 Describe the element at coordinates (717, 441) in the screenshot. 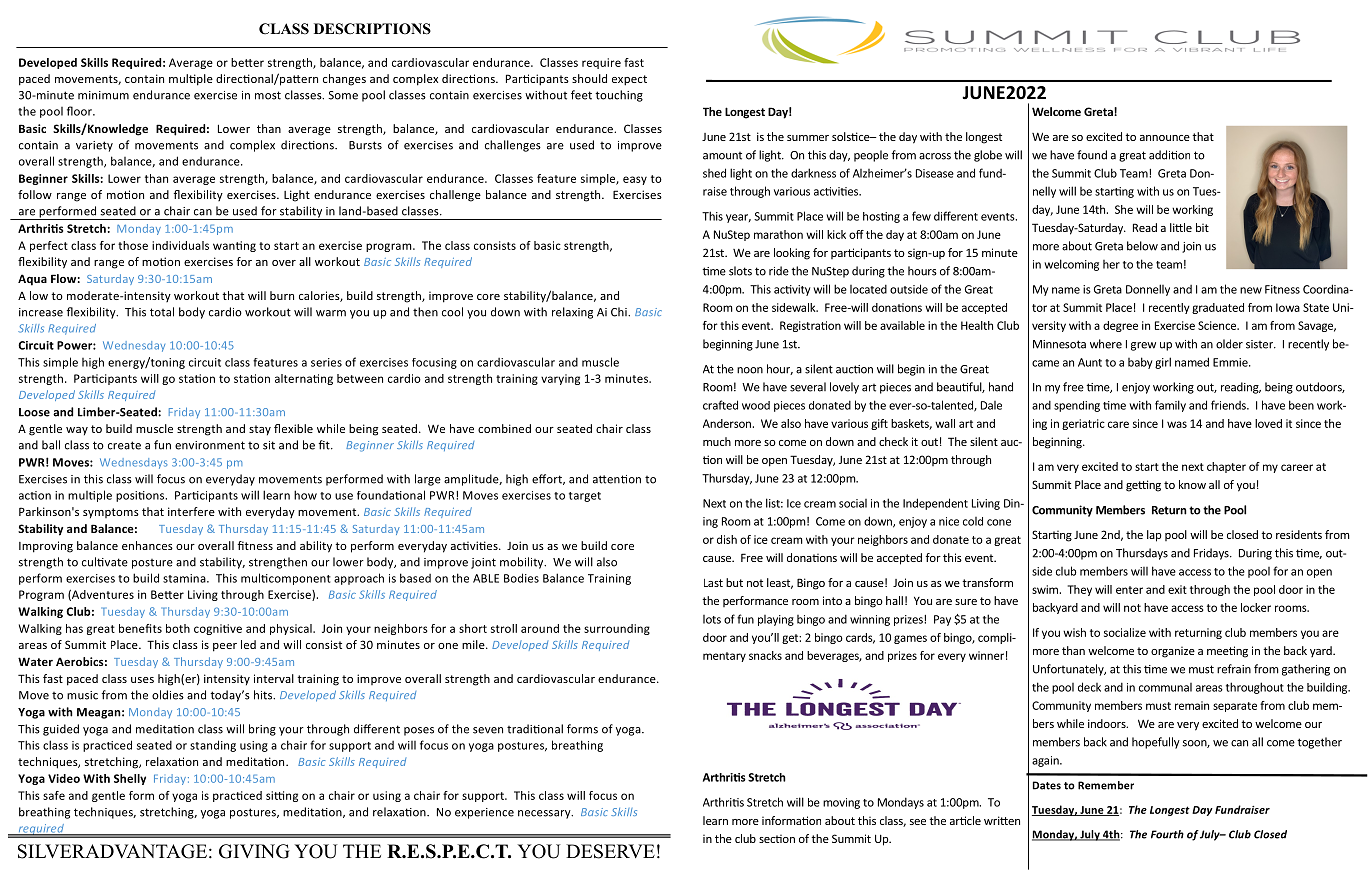

I see `much` at that location.
